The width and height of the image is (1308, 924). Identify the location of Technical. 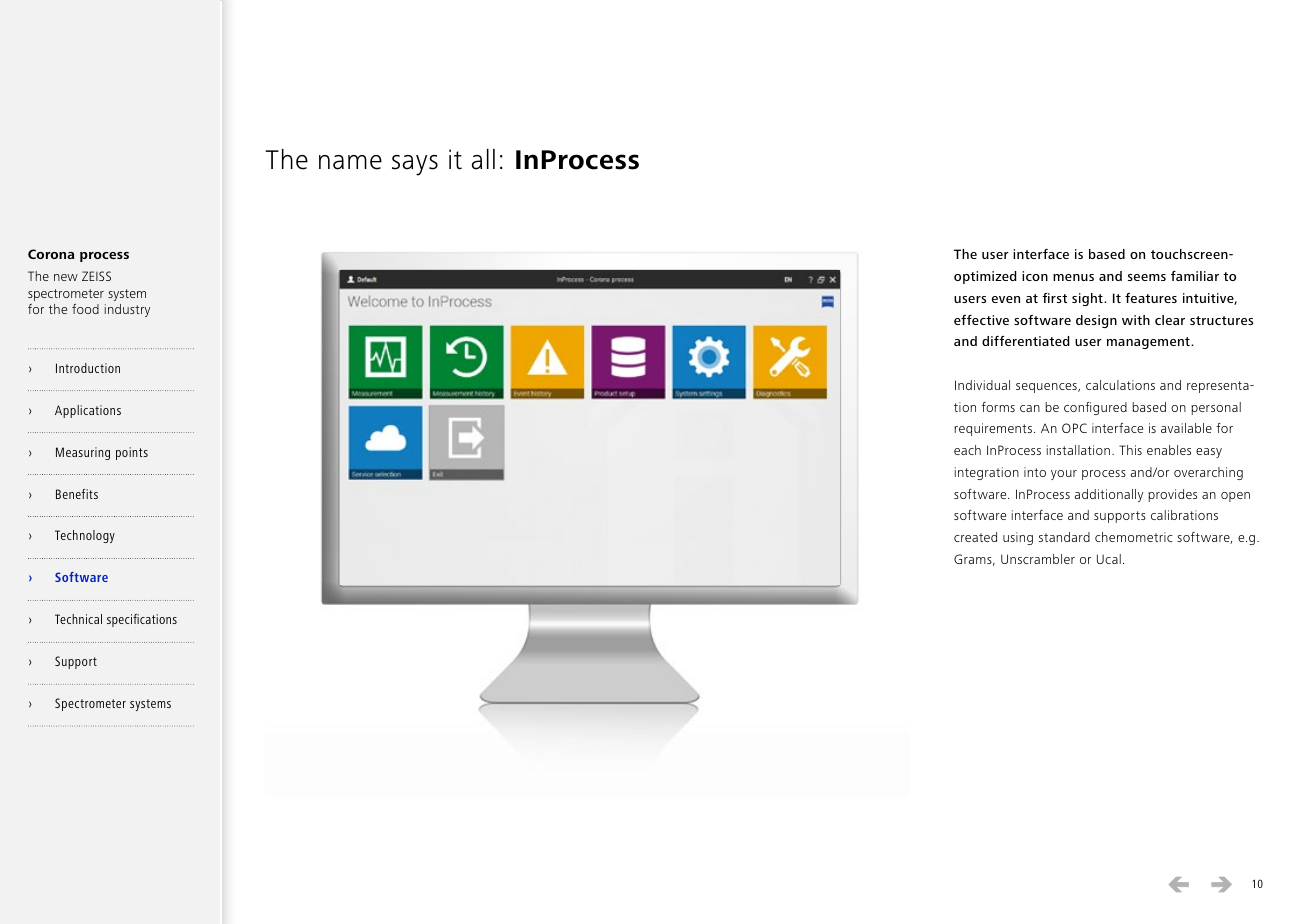
(78, 619).
